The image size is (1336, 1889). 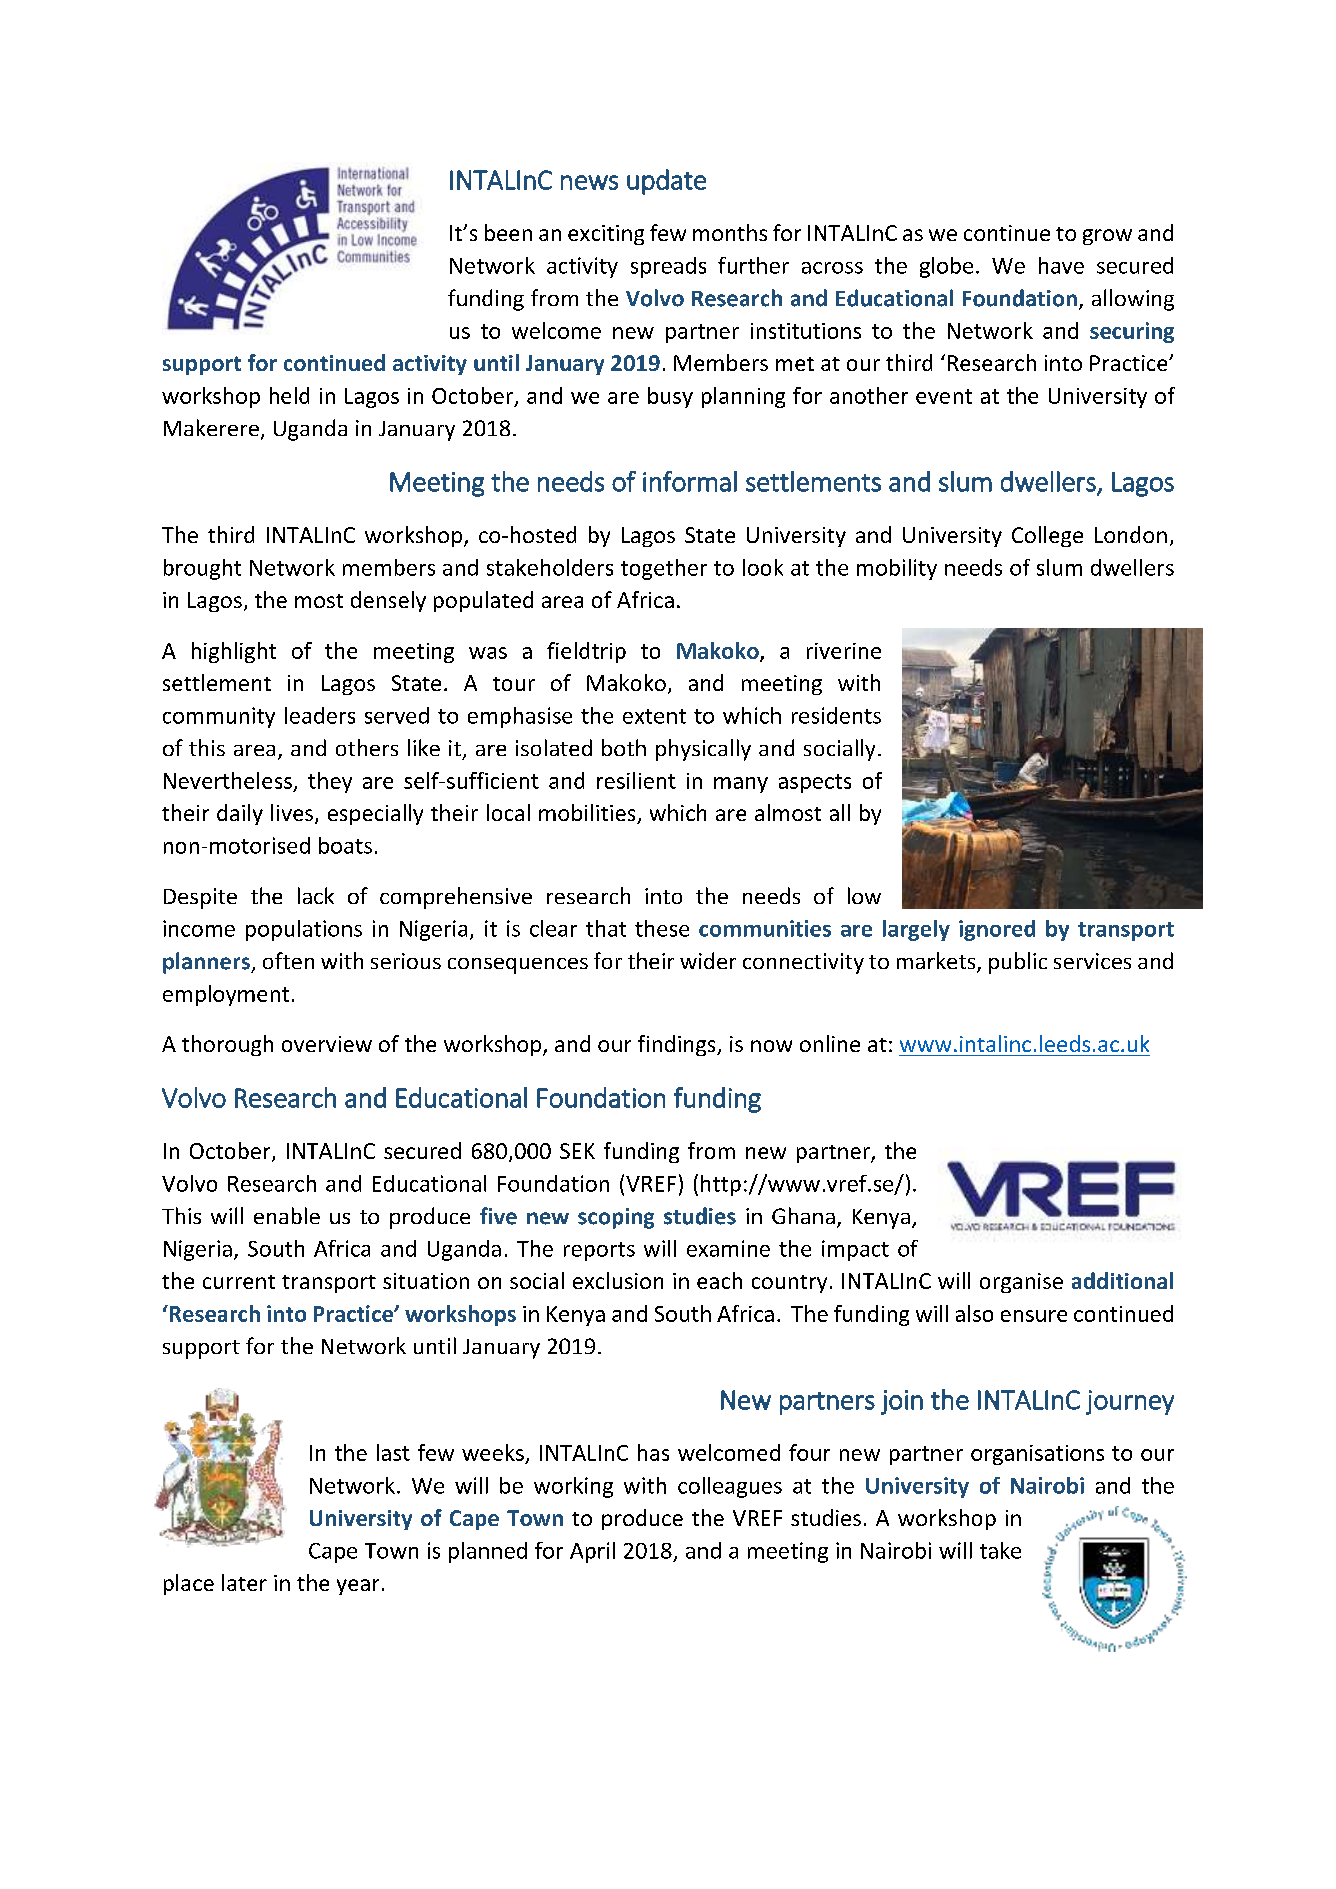 I want to click on highlight, so click(x=234, y=652).
